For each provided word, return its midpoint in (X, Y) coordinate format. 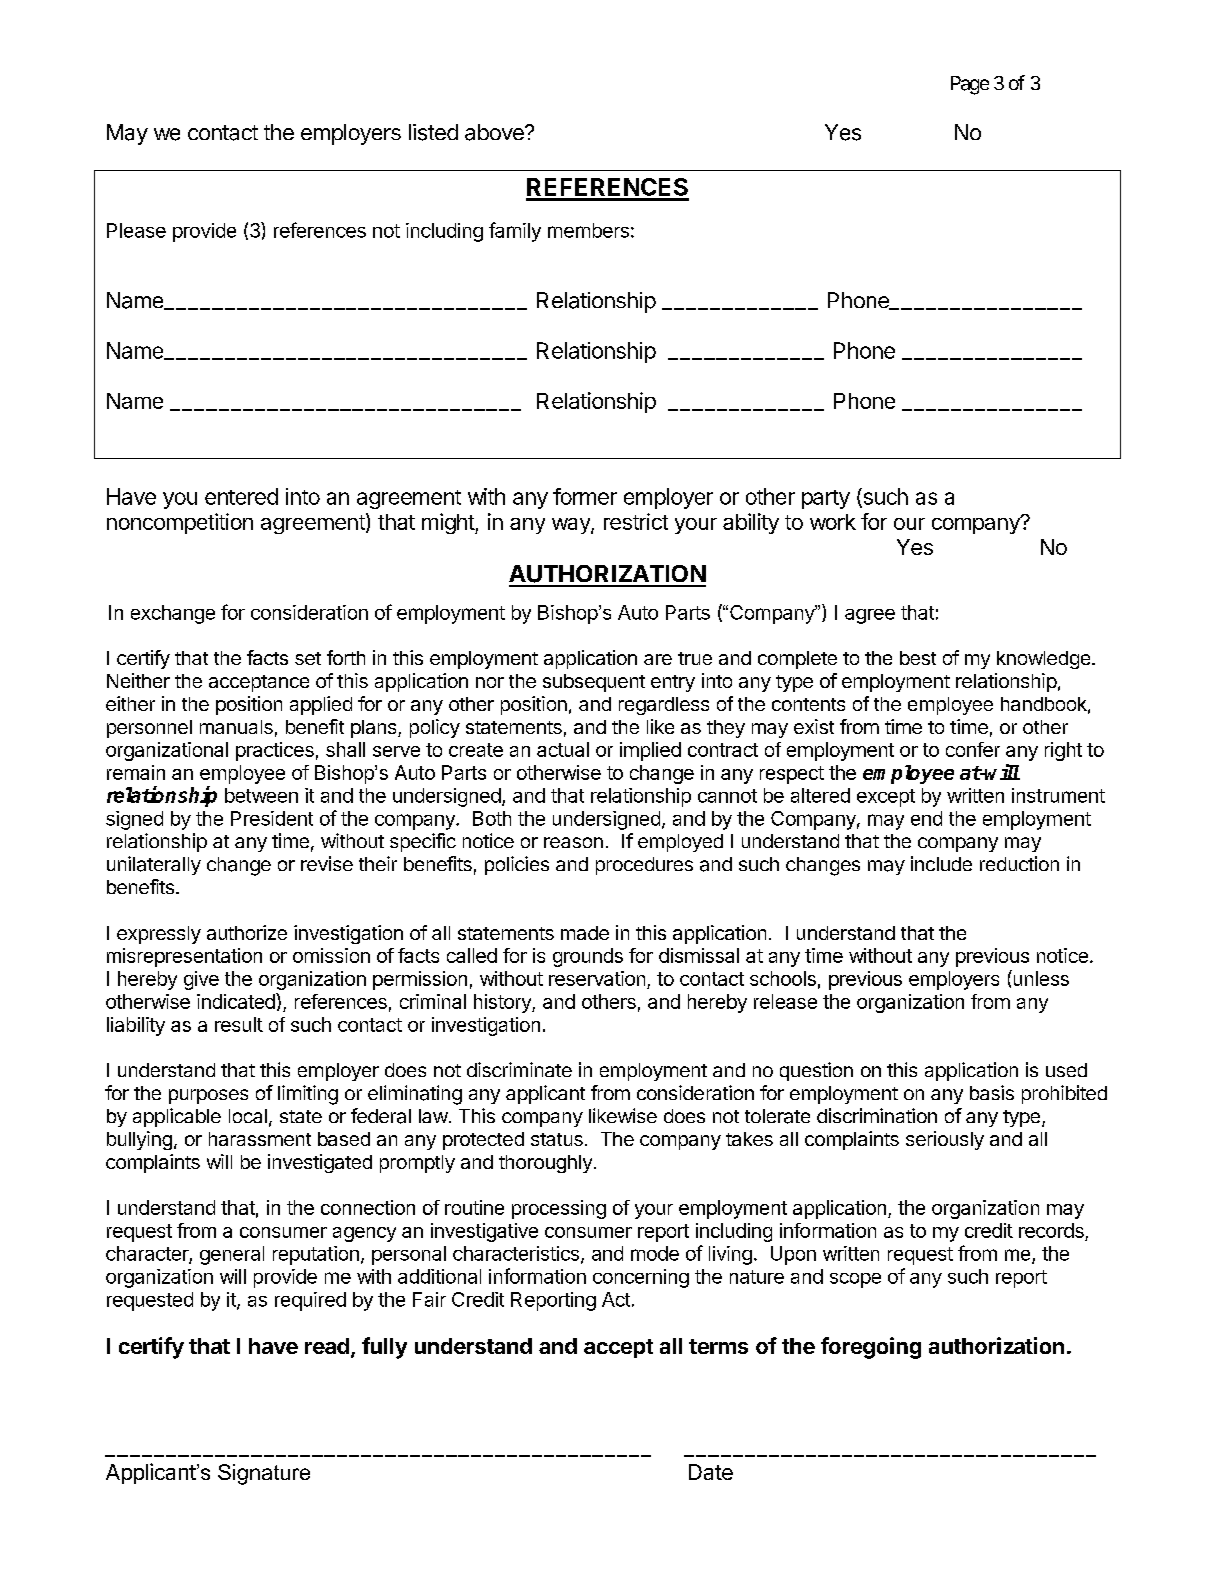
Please (136, 230)
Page (970, 85)
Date (711, 1472)
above (495, 132)
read (327, 1346)
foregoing (871, 1348)
